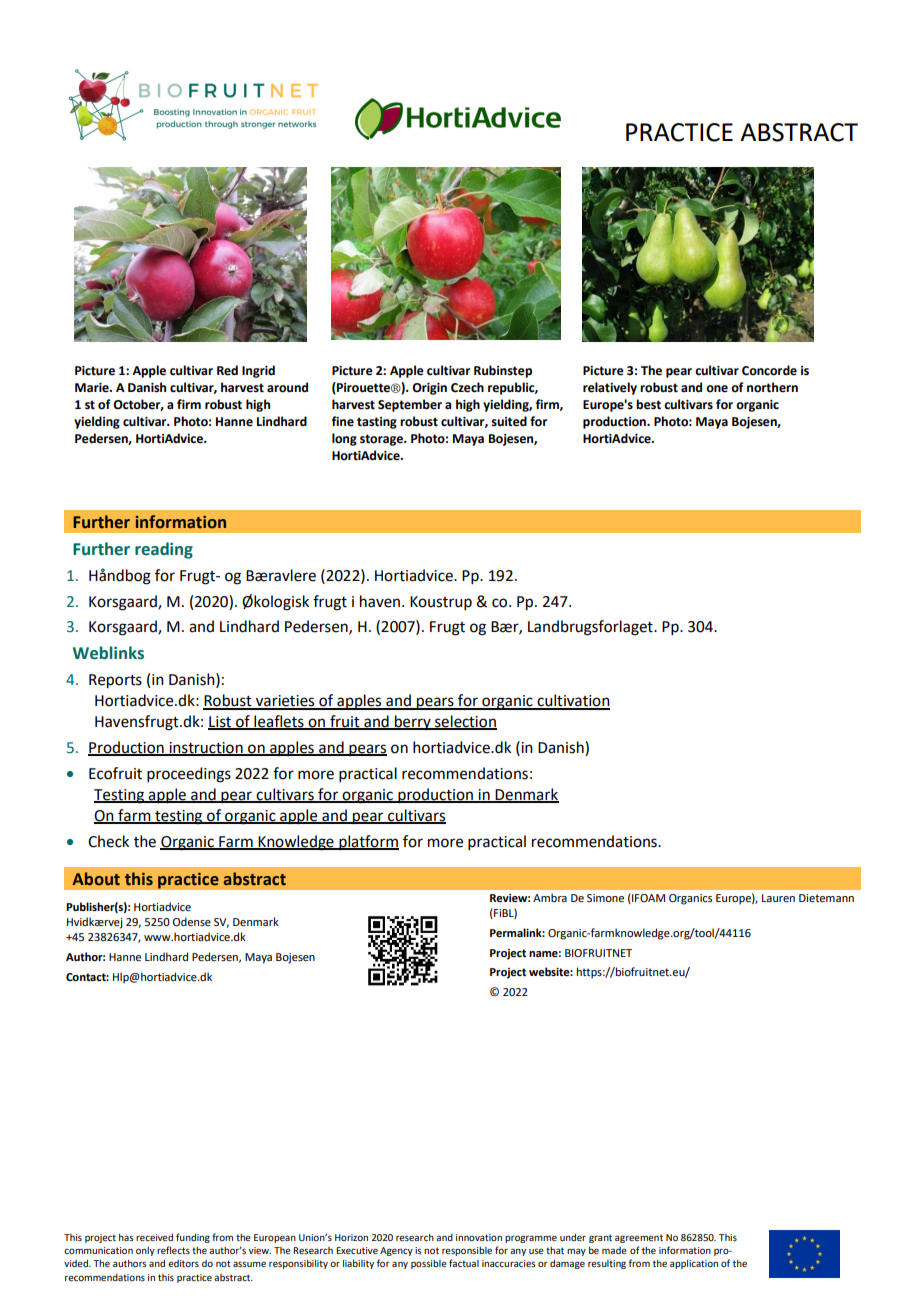 This image has width=924, height=1308. What do you see at coordinates (193, 1238) in the image?
I see `funding` at bounding box center [193, 1238].
